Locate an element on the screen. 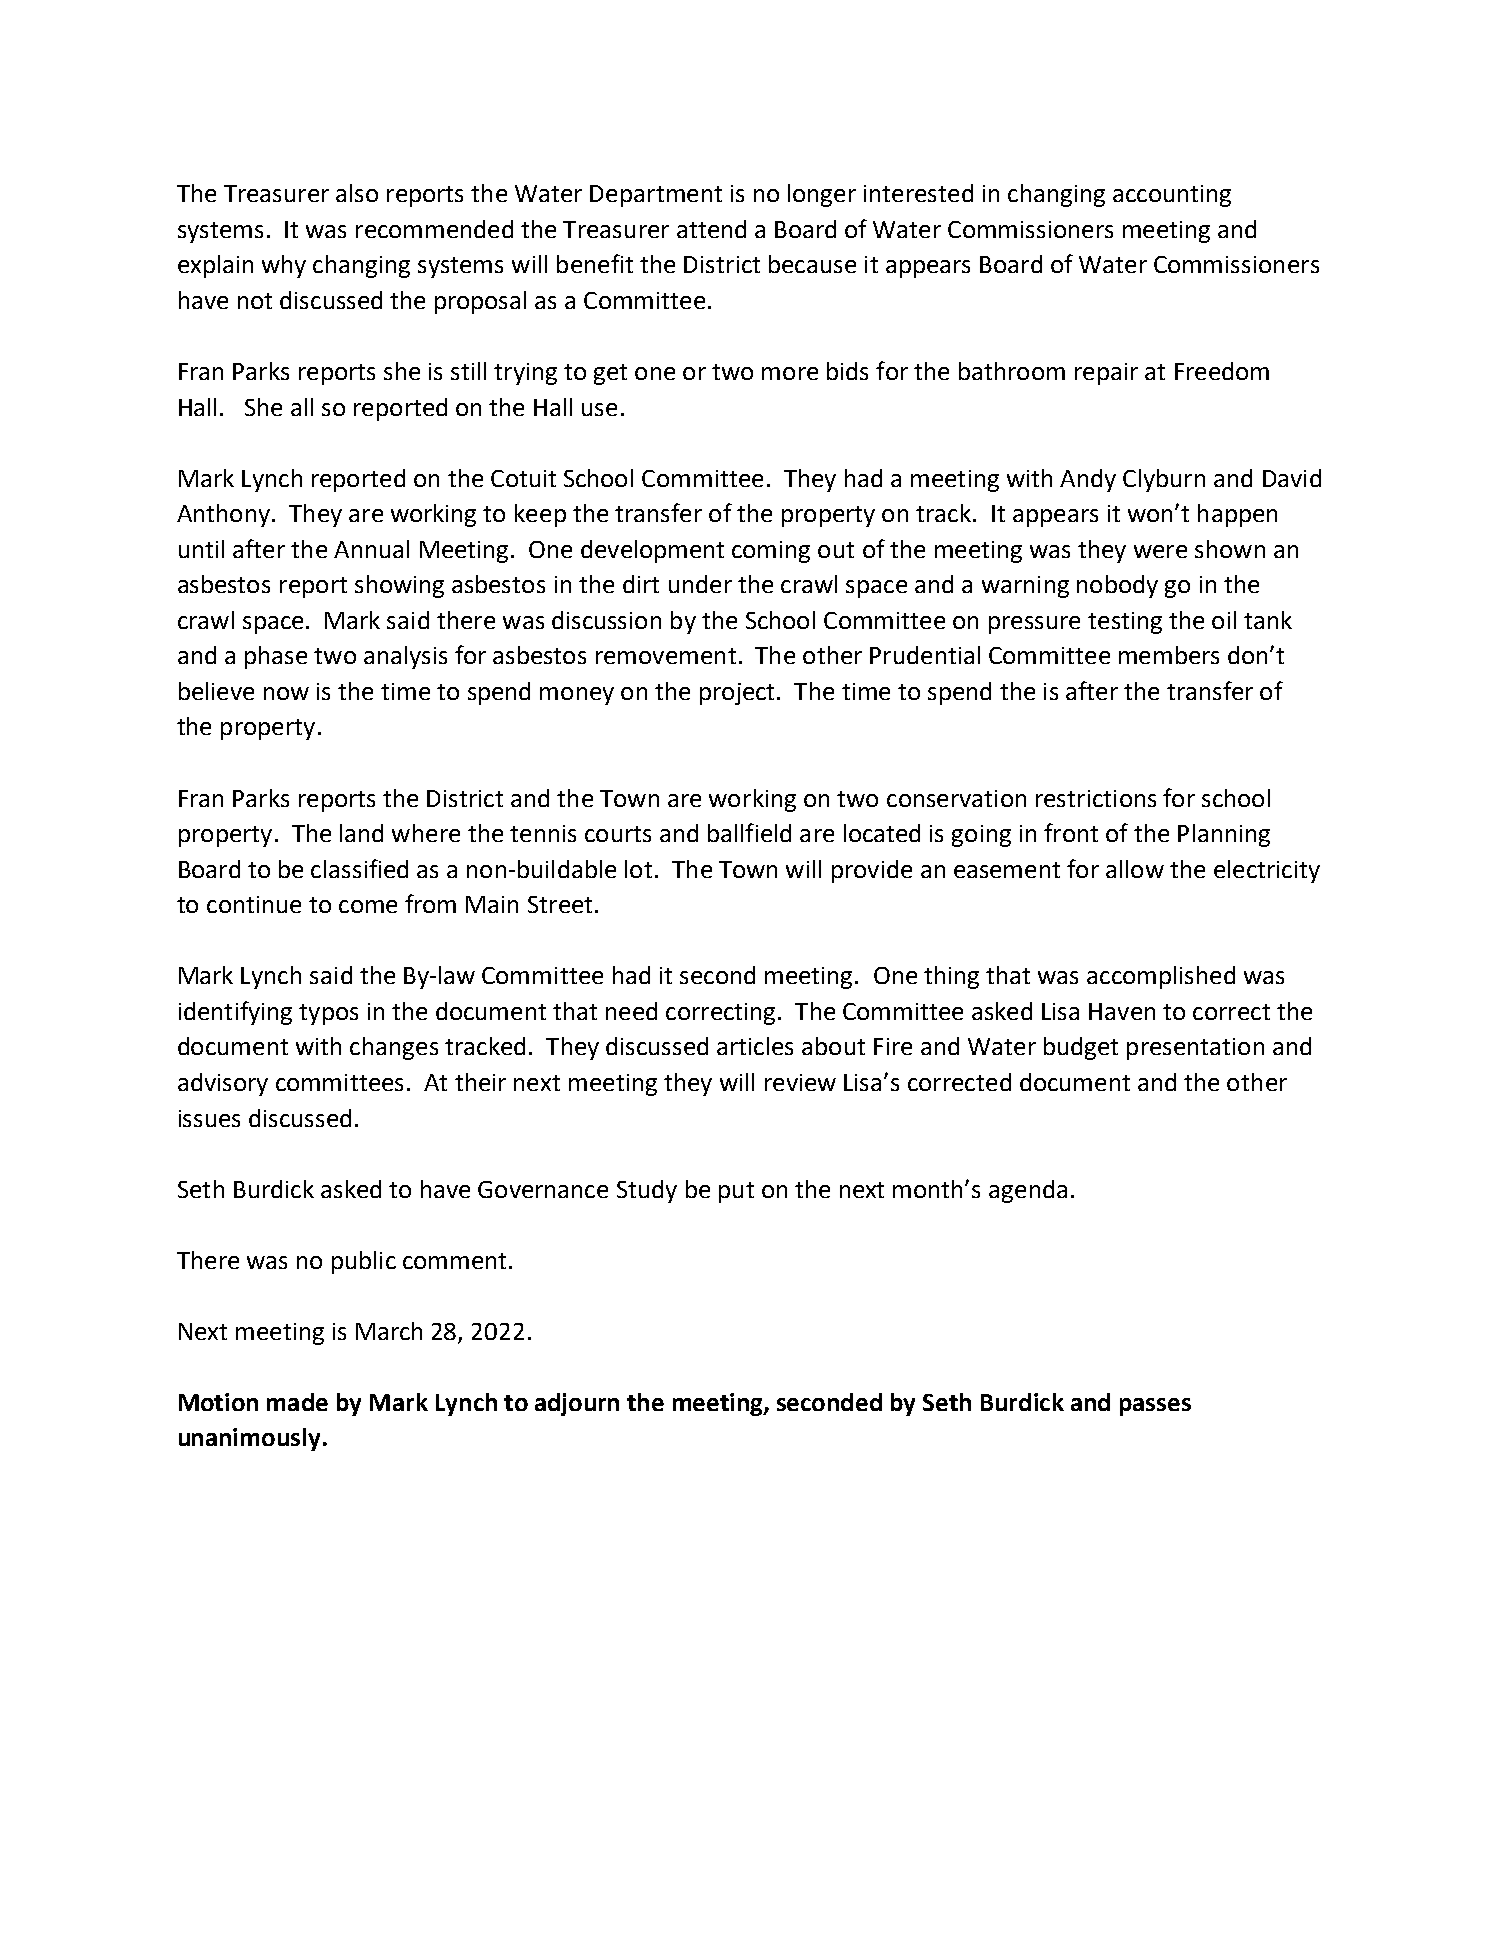 Image resolution: width=1501 pixels, height=1943 pixels. under is located at coordinates (700, 584).
